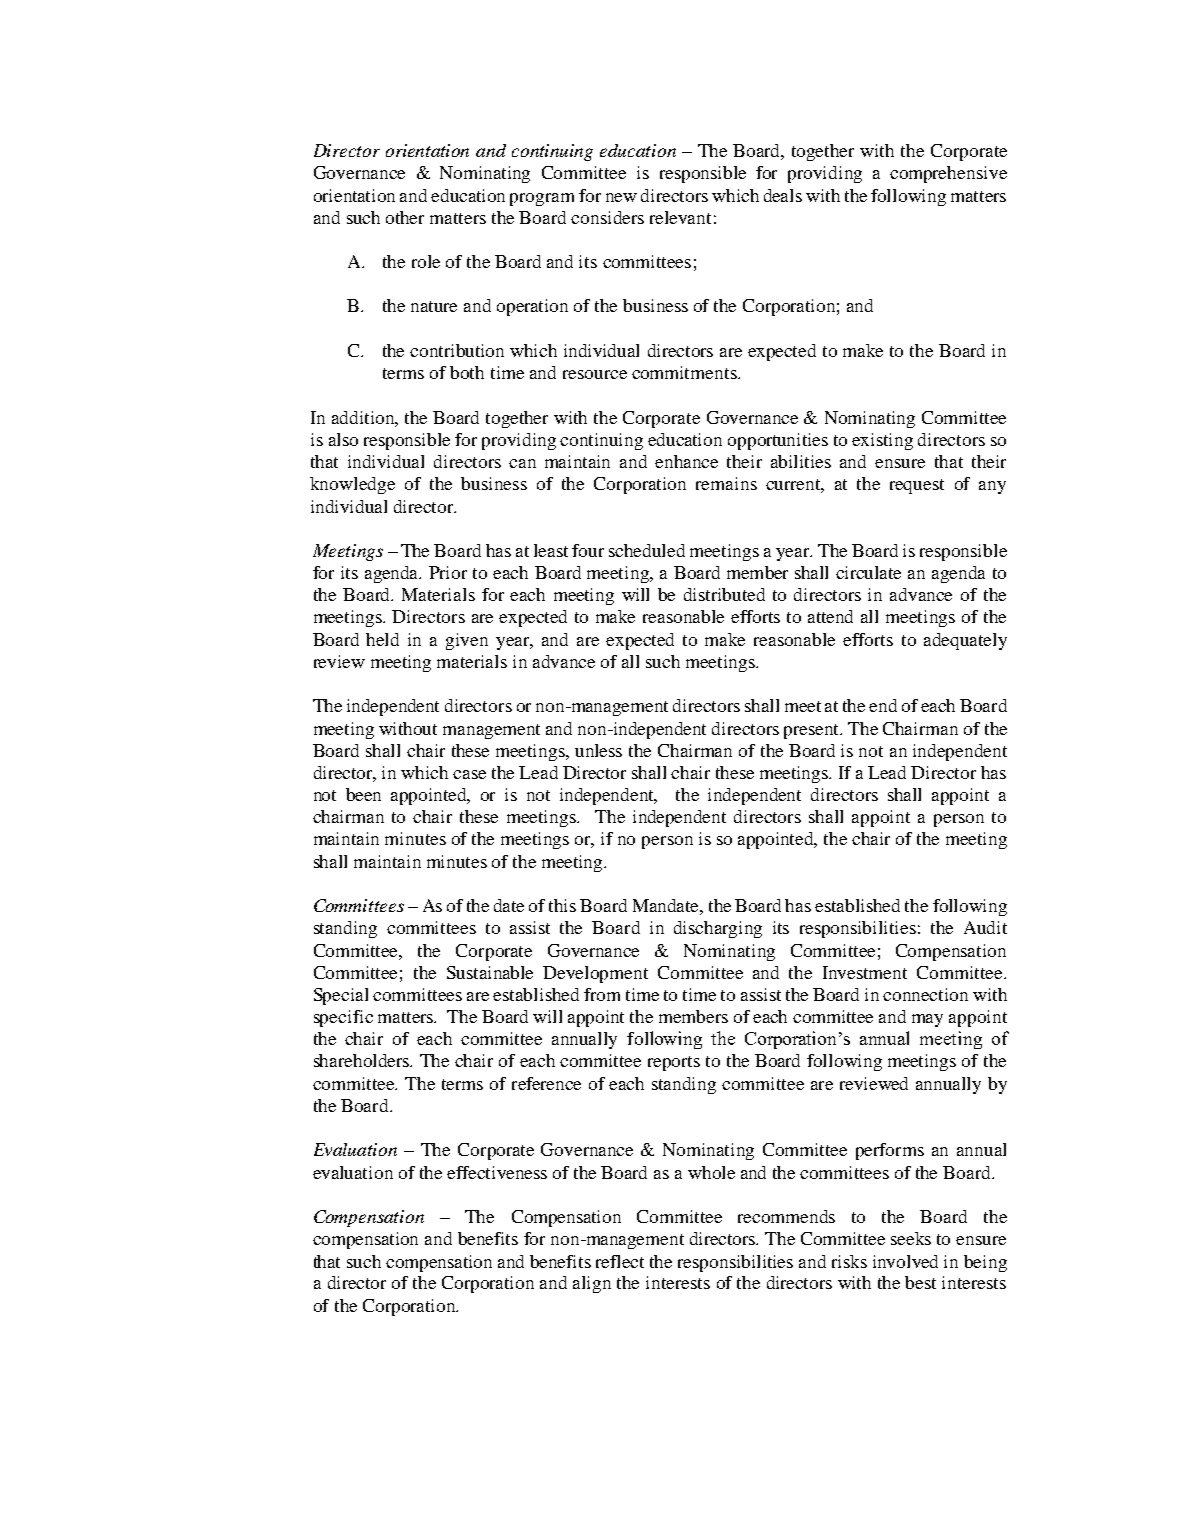  I want to click on relevant, so click(680, 217).
